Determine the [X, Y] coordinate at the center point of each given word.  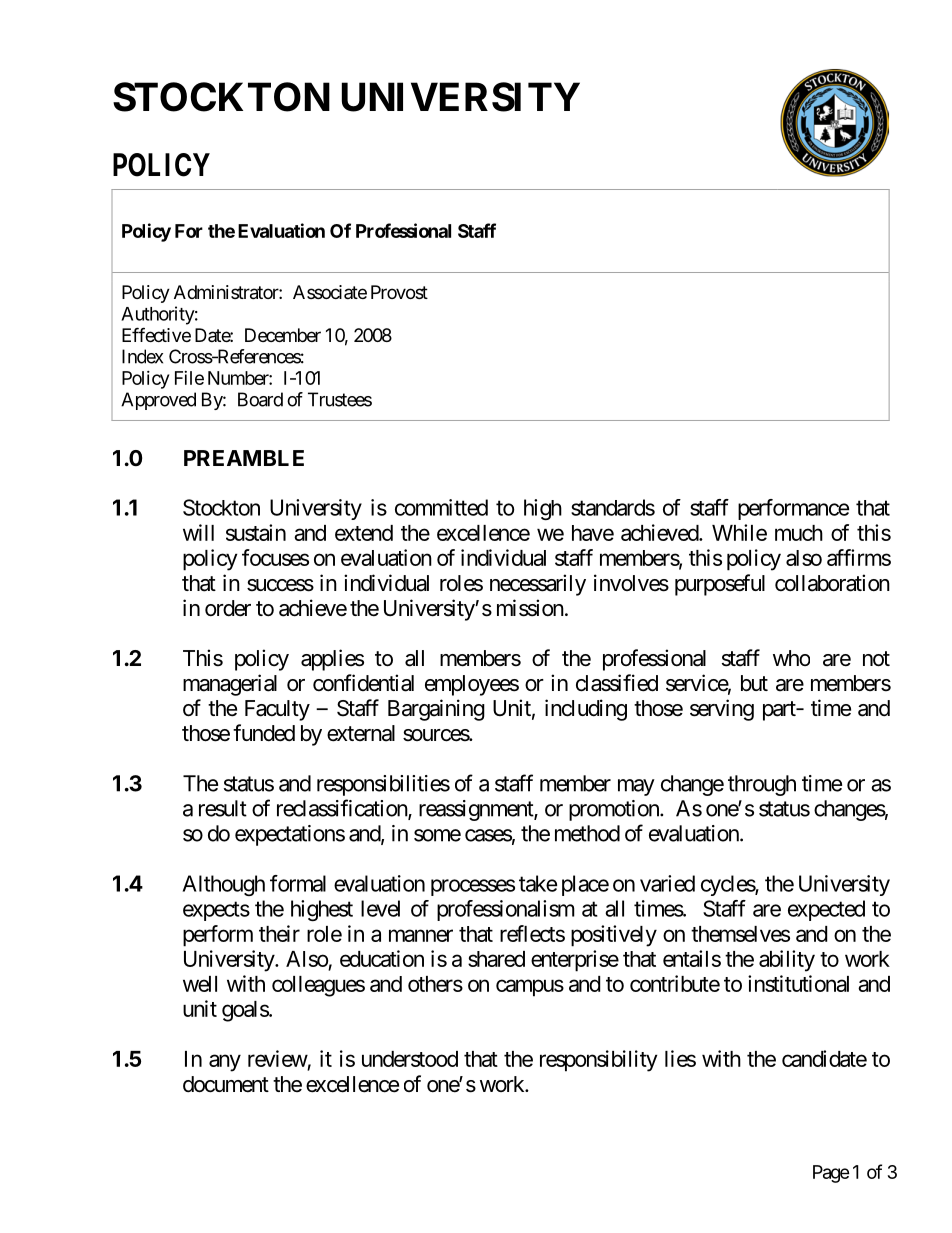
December [283, 335]
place [585, 885]
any [225, 1063]
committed [441, 507]
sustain [256, 532]
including [586, 710]
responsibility [598, 1061]
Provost [399, 292]
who [791, 658]
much [799, 533]
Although [224, 885]
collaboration [832, 583]
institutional [798, 983]
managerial [230, 685]
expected [826, 910]
